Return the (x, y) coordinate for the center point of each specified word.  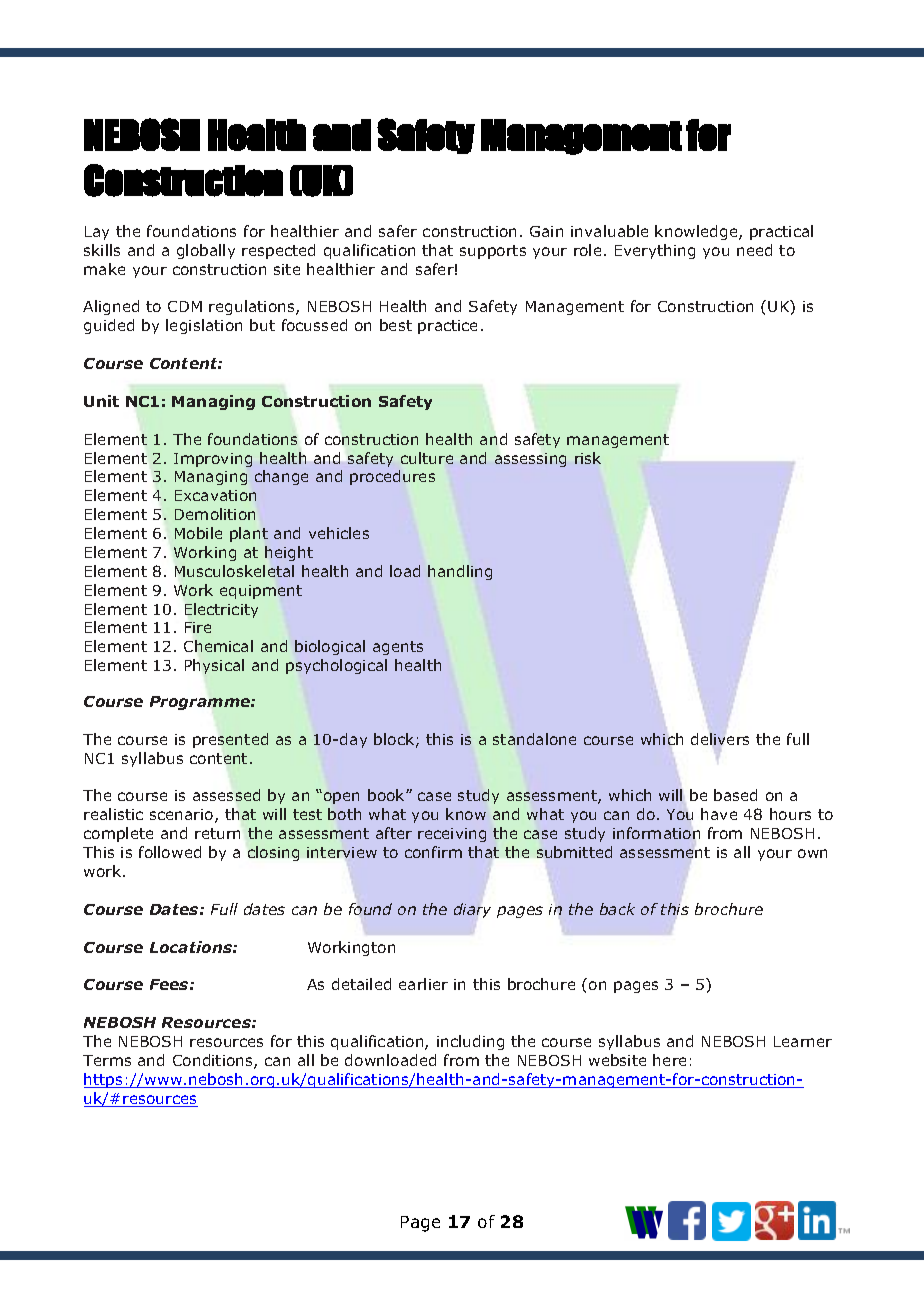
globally (206, 251)
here (669, 1060)
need (754, 250)
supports (493, 252)
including (470, 1042)
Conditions (214, 1061)
